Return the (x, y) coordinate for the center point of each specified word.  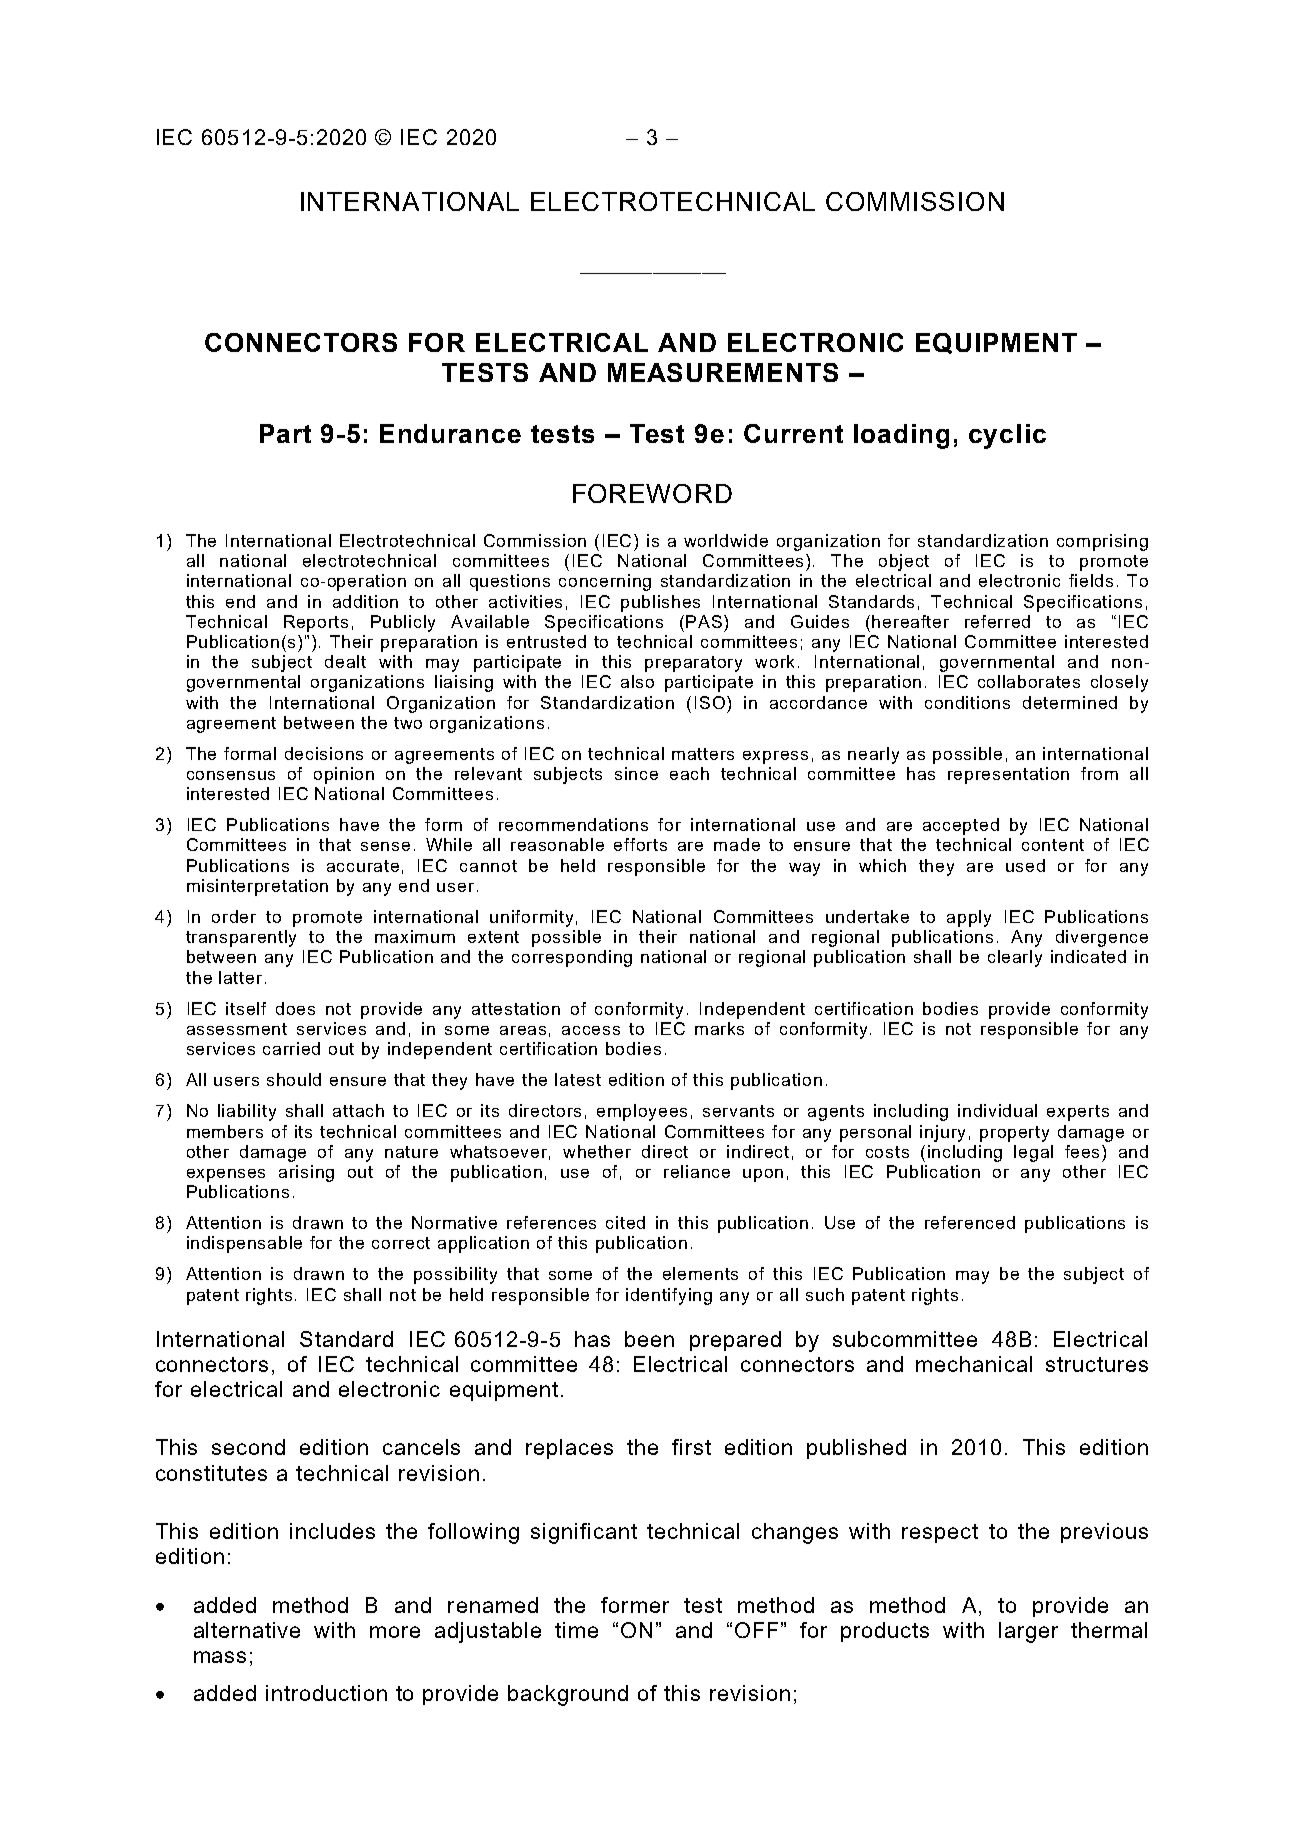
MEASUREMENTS (723, 372)
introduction (326, 1693)
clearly (1015, 958)
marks (719, 1028)
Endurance (450, 433)
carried (291, 1048)
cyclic (1007, 436)
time (576, 1630)
